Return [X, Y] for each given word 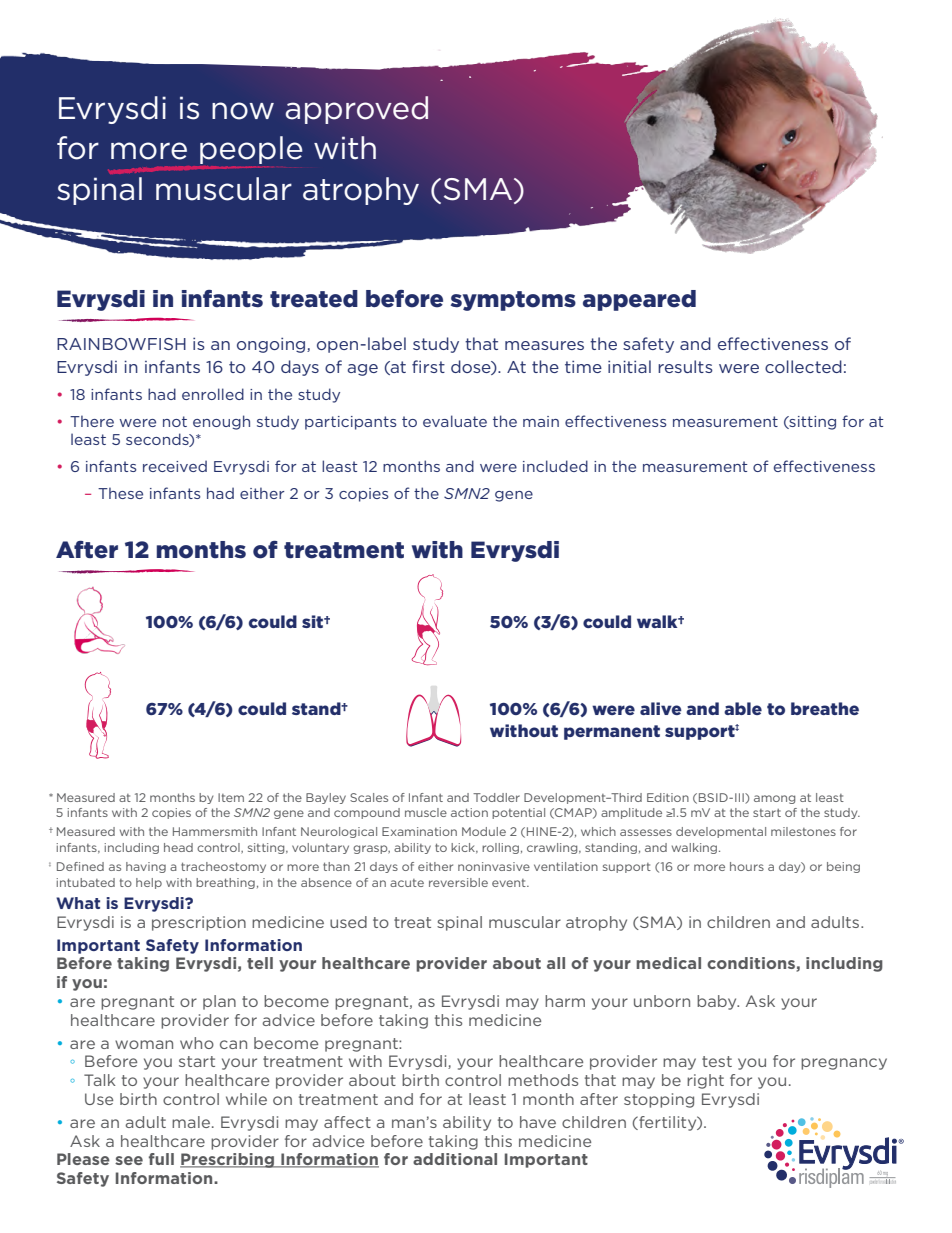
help [149, 883]
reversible [458, 882]
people [251, 151]
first [428, 366]
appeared [639, 300]
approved [357, 110]
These [120, 493]
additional [455, 1159]
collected [803, 366]
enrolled [213, 394]
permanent [612, 732]
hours [747, 866]
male [191, 1122]
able [743, 708]
